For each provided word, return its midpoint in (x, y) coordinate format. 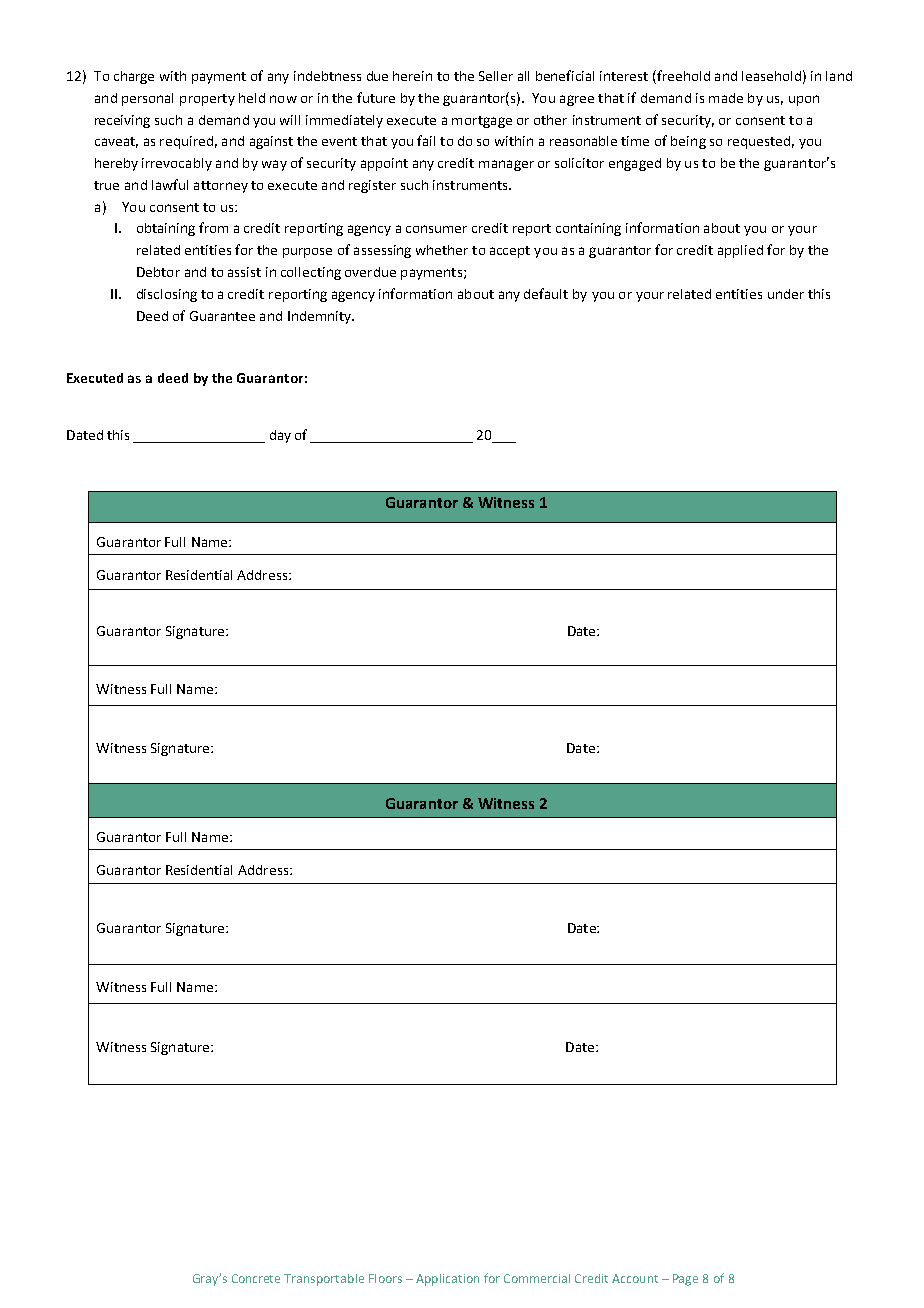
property (207, 100)
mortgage (482, 122)
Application (447, 1280)
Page (685, 1280)
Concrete (256, 1278)
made (726, 98)
